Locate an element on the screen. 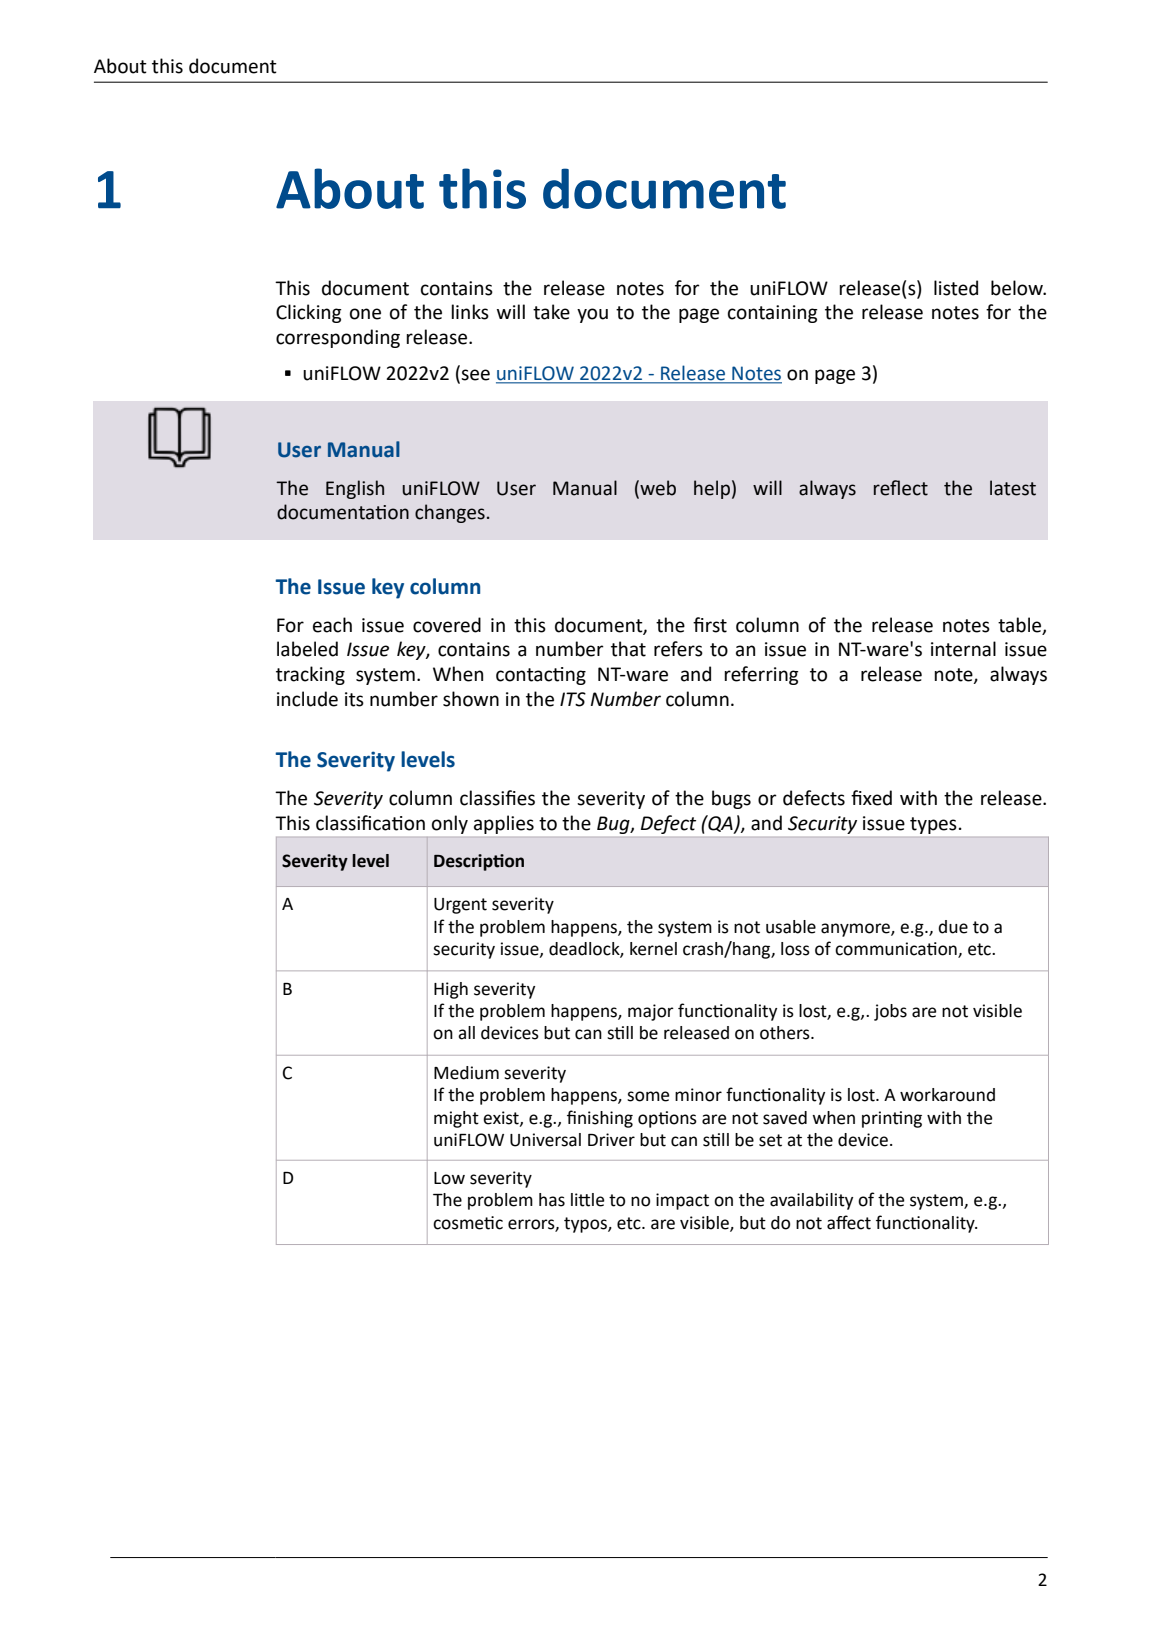  kernel is located at coordinates (653, 949).
